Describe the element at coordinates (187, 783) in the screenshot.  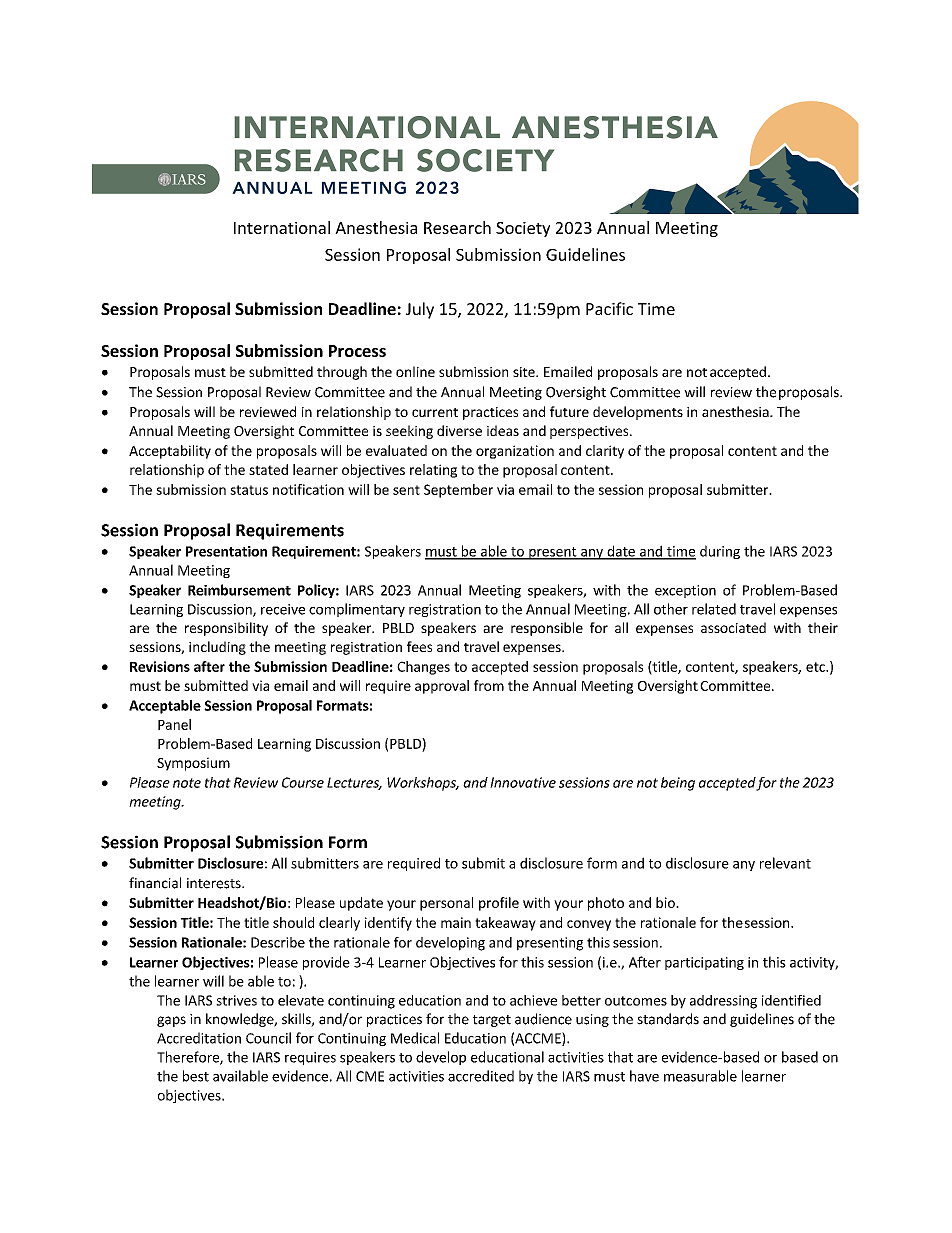
I see `note` at that location.
